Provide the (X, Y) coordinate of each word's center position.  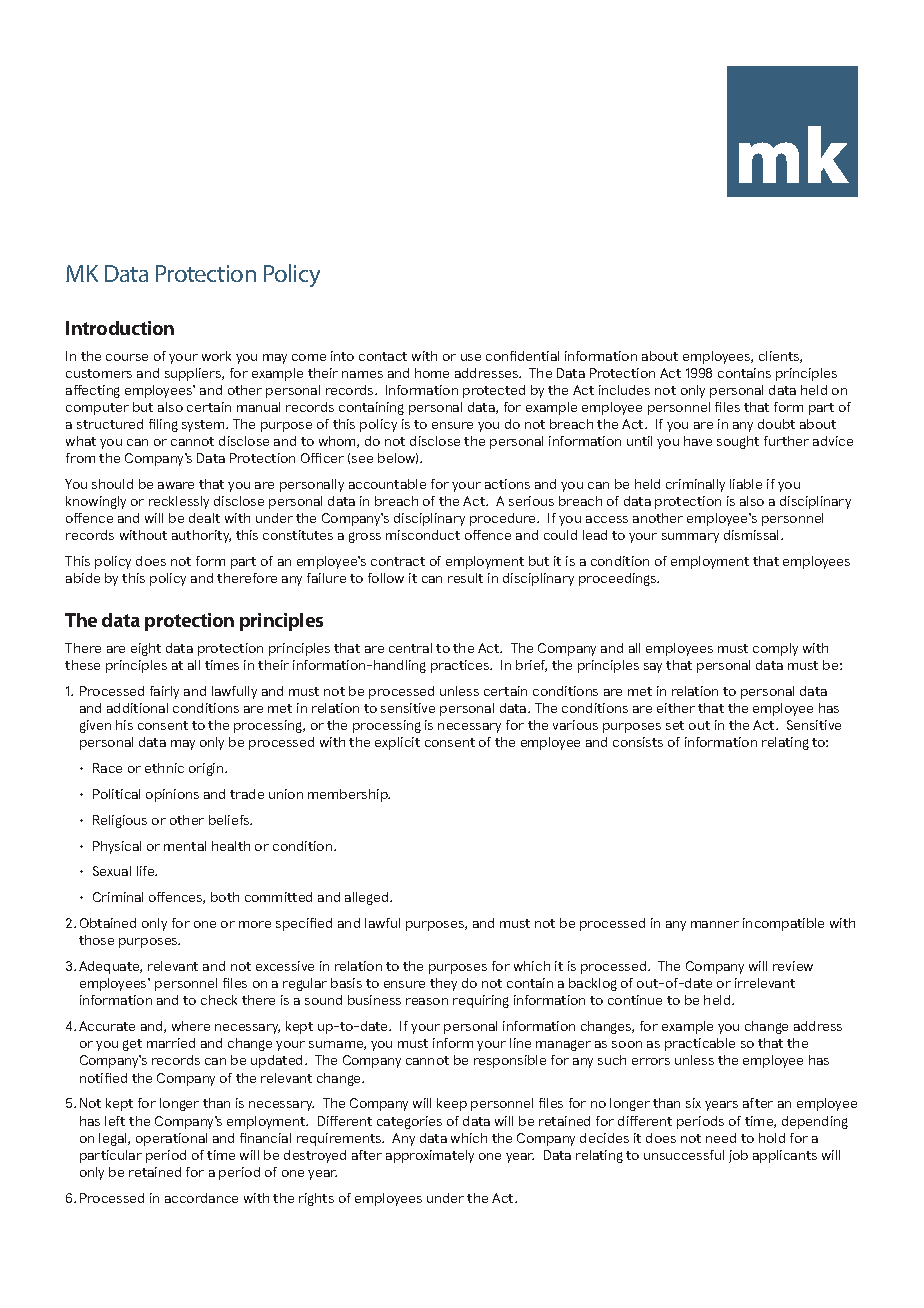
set (675, 725)
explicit (397, 743)
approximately (430, 1156)
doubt (776, 424)
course (127, 357)
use (471, 357)
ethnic (164, 768)
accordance (201, 1198)
